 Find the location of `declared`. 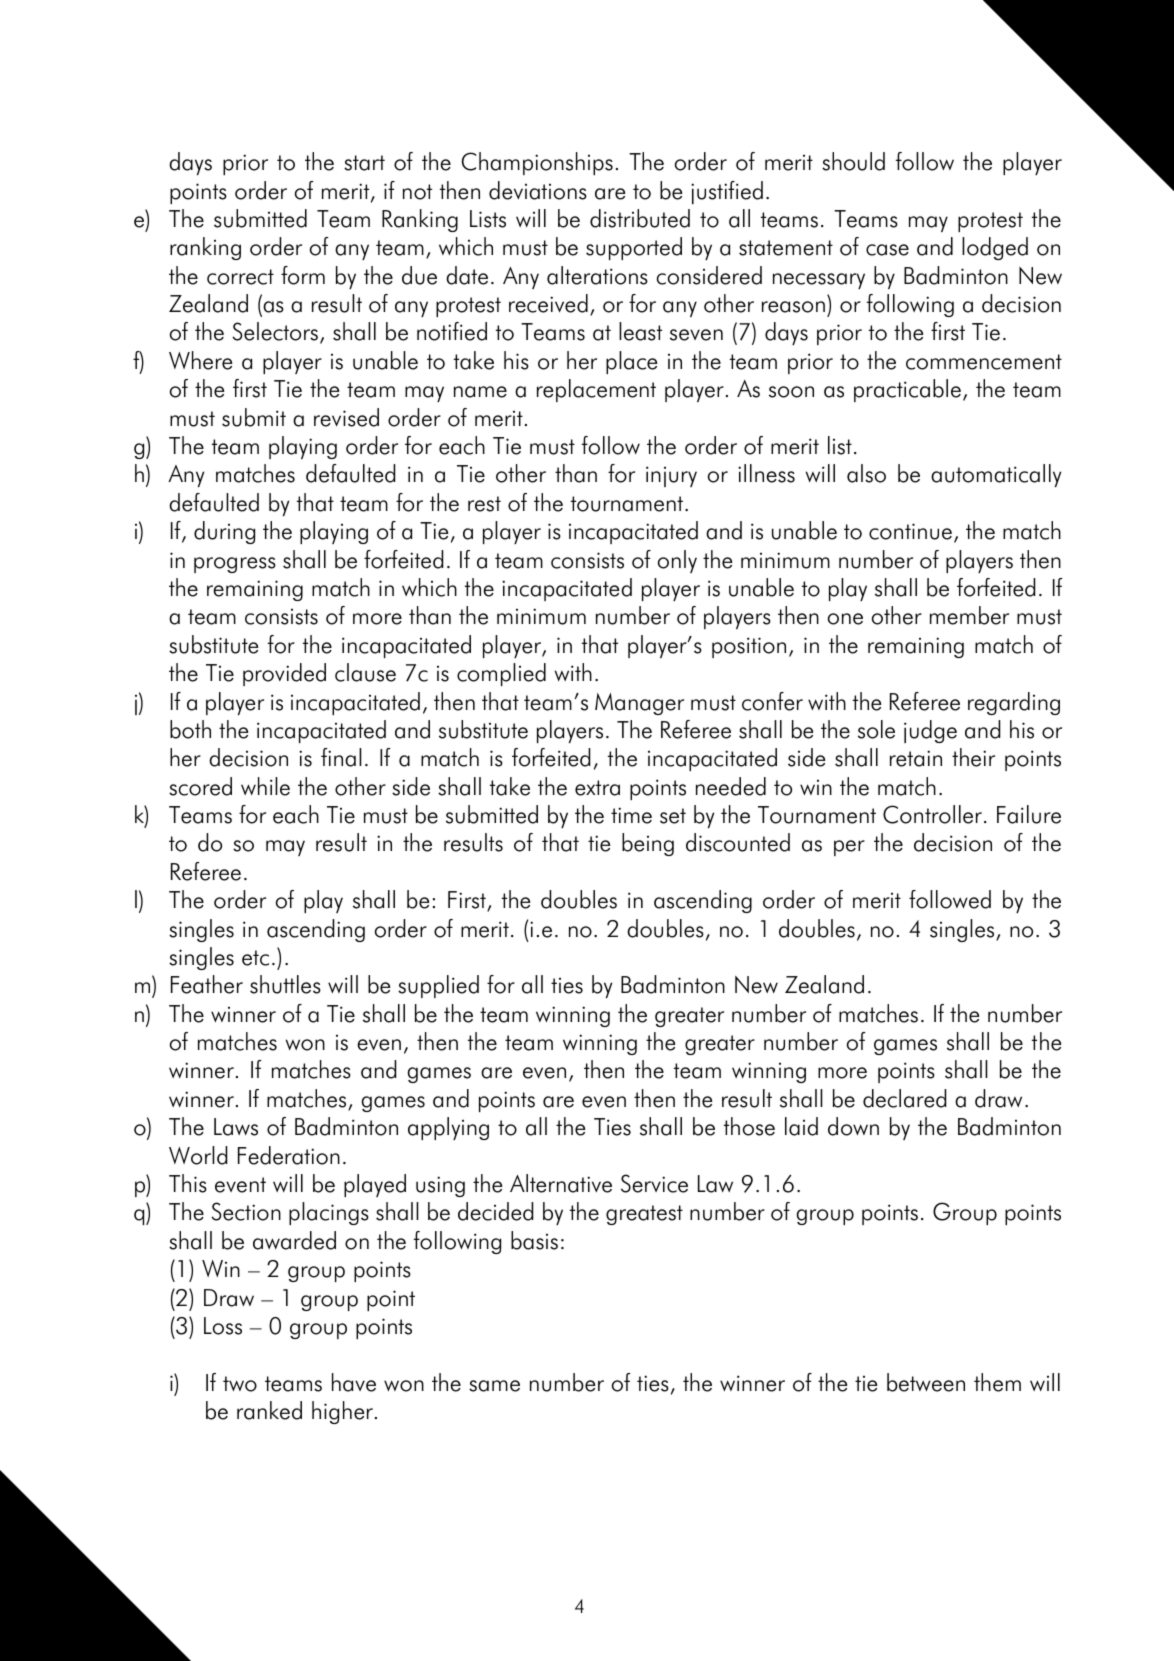

declared is located at coordinates (904, 1098).
